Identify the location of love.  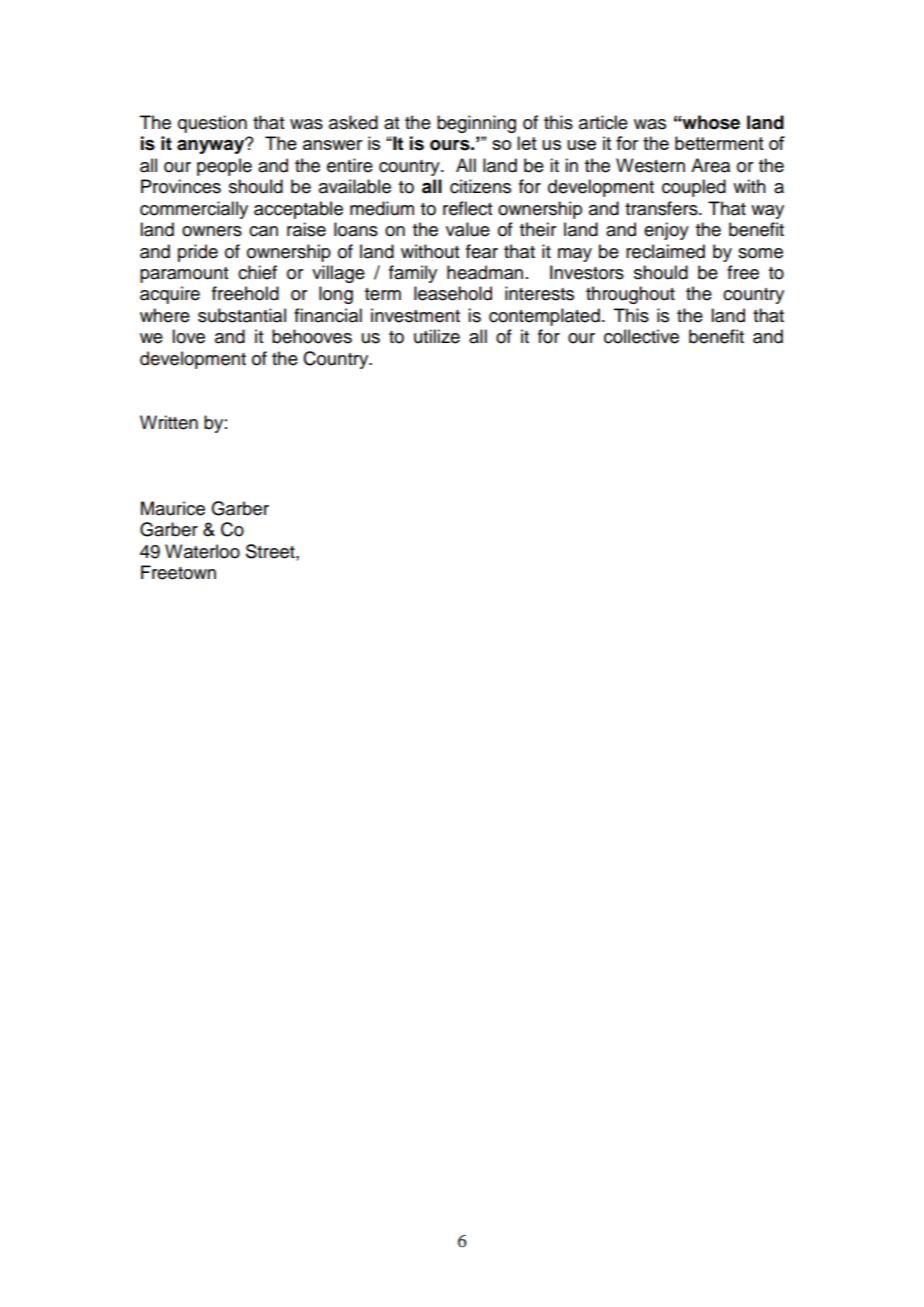
(188, 336).
